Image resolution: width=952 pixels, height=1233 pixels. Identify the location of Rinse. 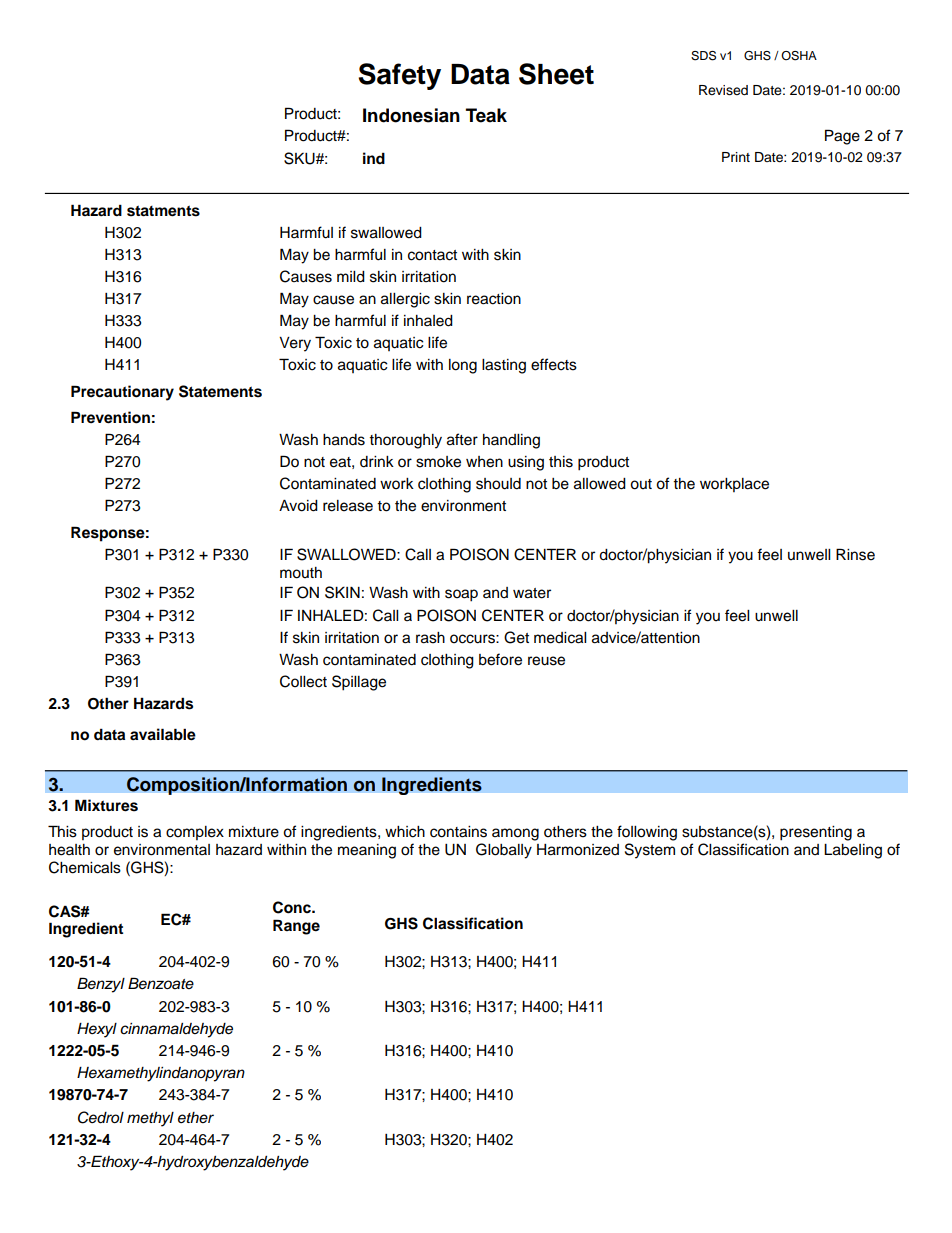
(855, 554).
